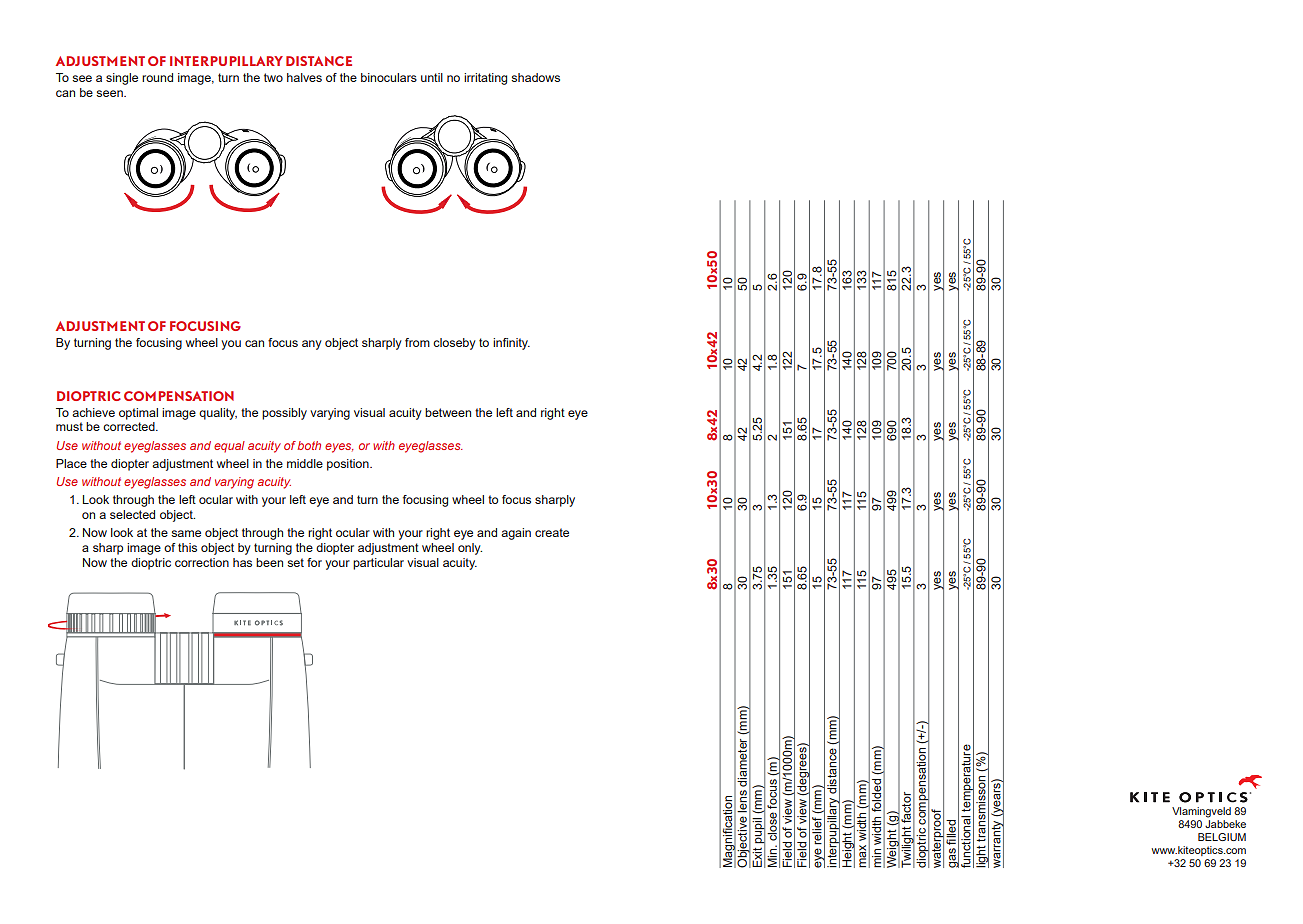 Image resolution: width=1303 pixels, height=924 pixels. What do you see at coordinates (242, 562) in the image?
I see `has` at bounding box center [242, 562].
